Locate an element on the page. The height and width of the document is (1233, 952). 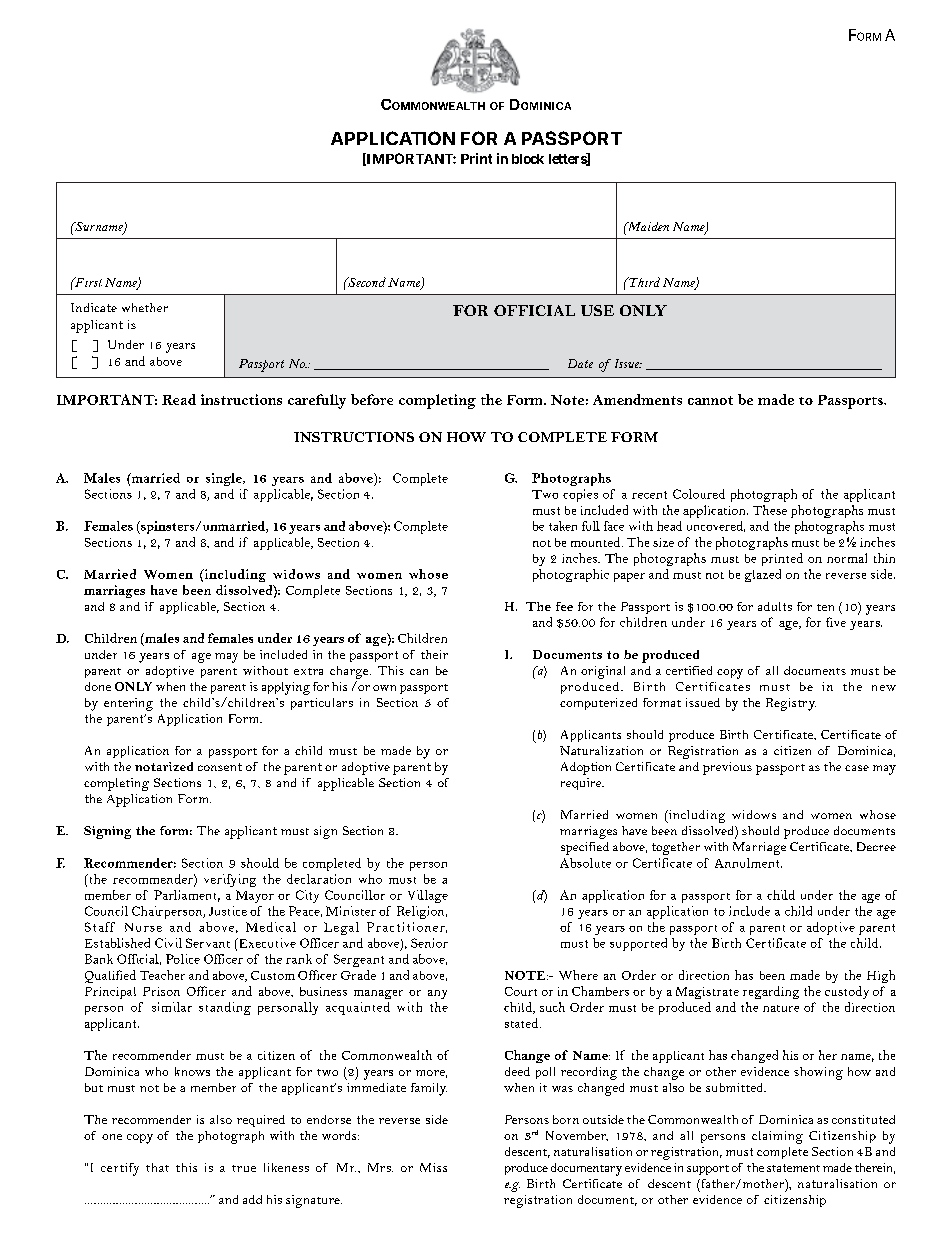
First is located at coordinates (87, 282).
